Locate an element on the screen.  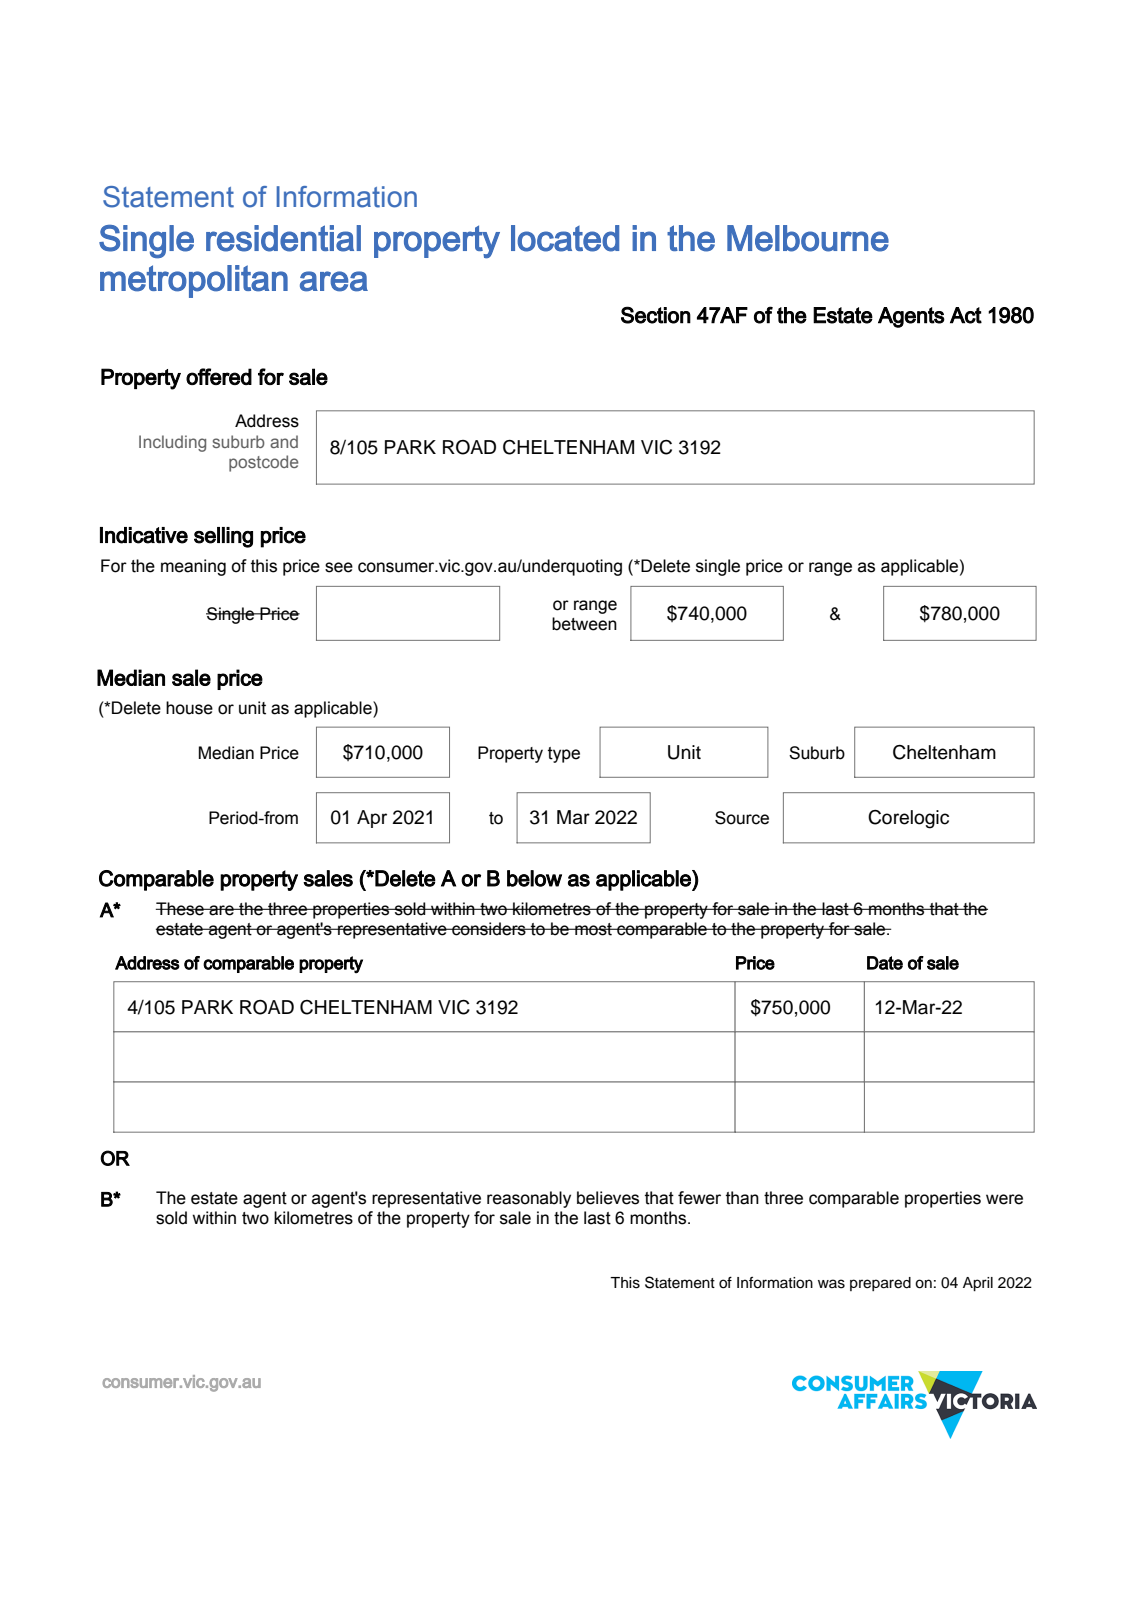
located is located at coordinates (565, 238).
